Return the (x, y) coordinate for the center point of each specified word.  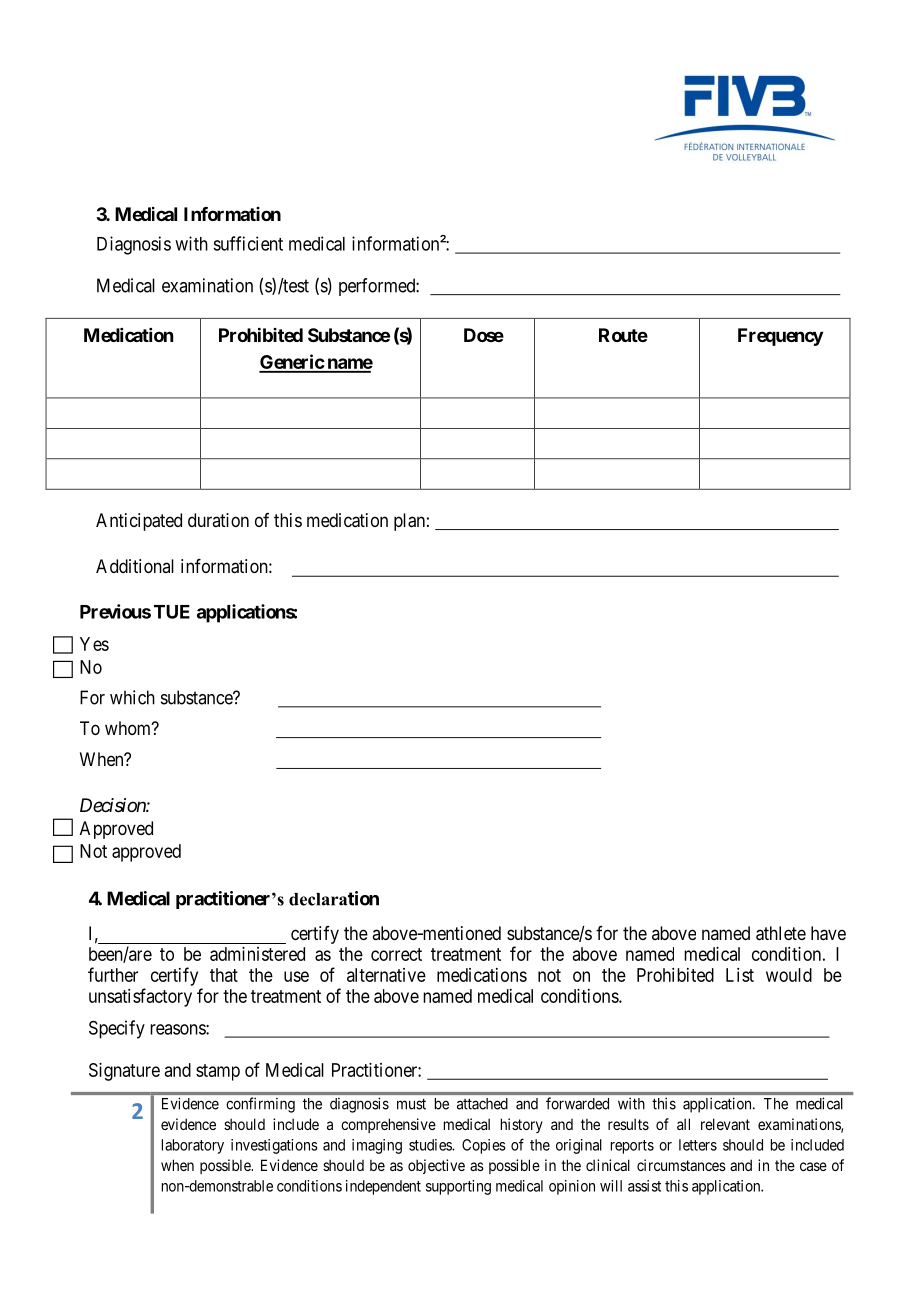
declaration (334, 898)
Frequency (780, 337)
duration (218, 520)
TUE (172, 612)
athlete (781, 933)
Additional (135, 566)
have (828, 933)
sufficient (248, 243)
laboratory (193, 1146)
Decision (113, 805)
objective (436, 1166)
